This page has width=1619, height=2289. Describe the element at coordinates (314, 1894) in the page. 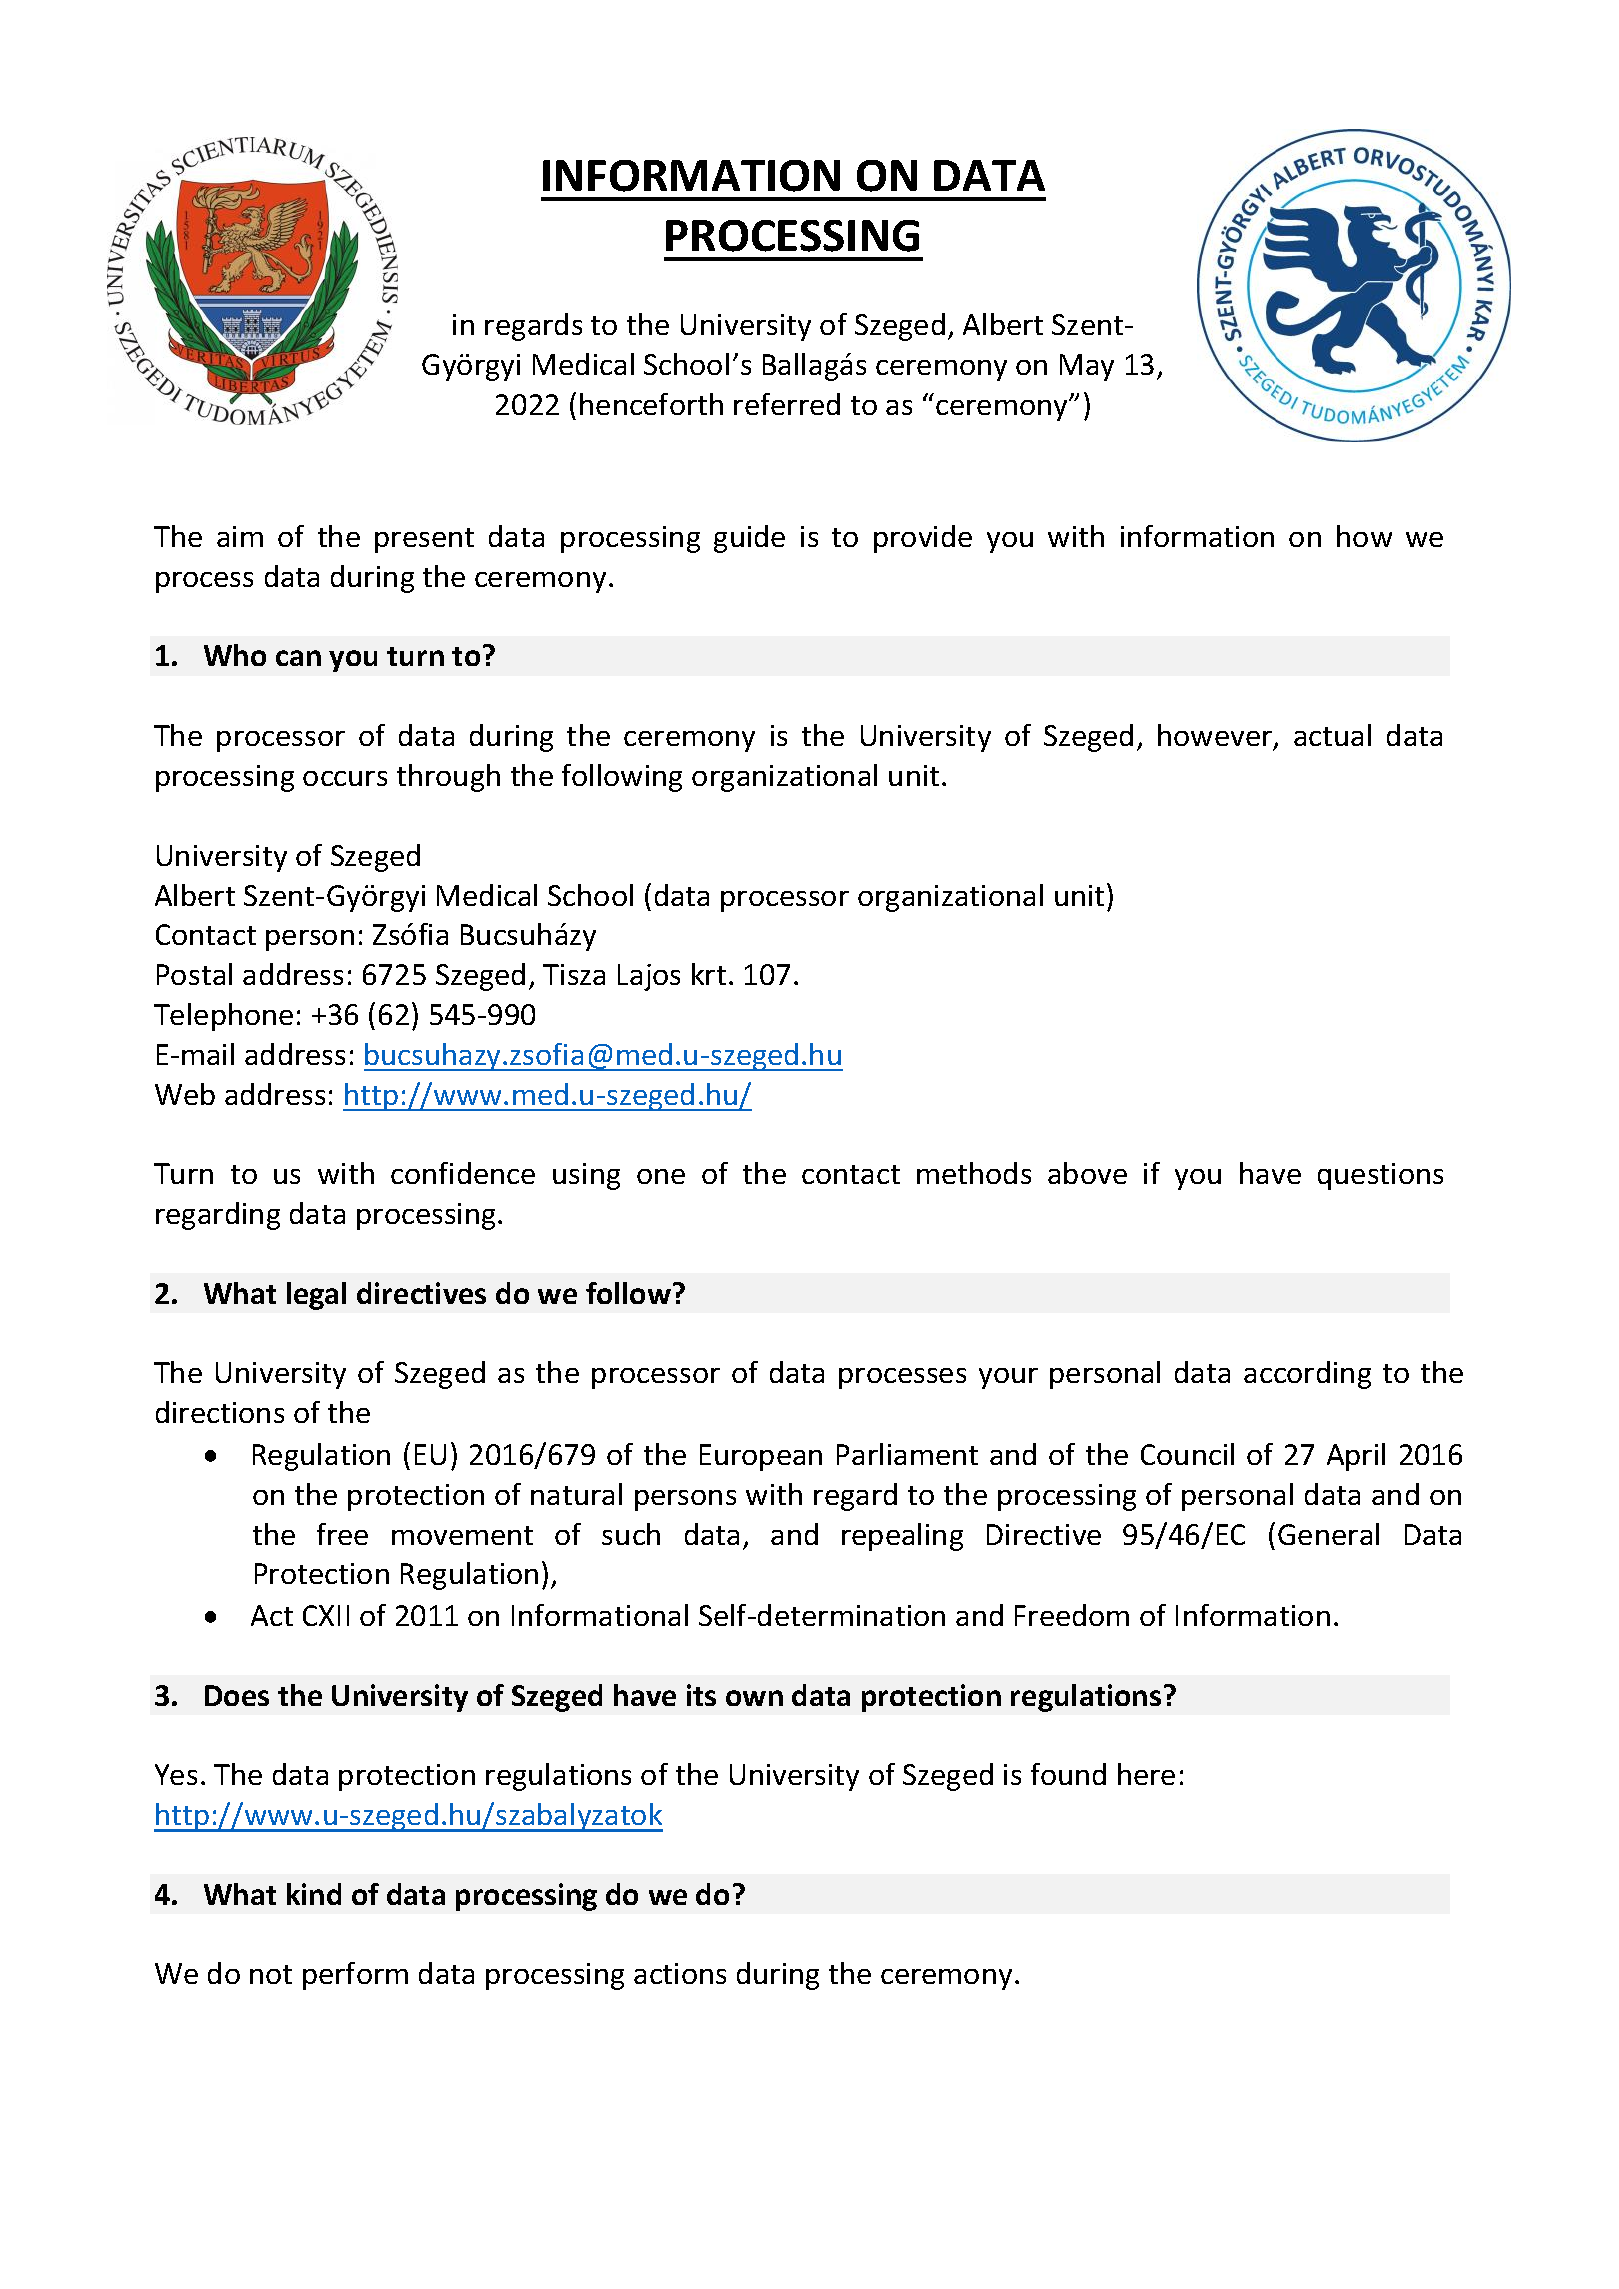

I see `kind` at that location.
